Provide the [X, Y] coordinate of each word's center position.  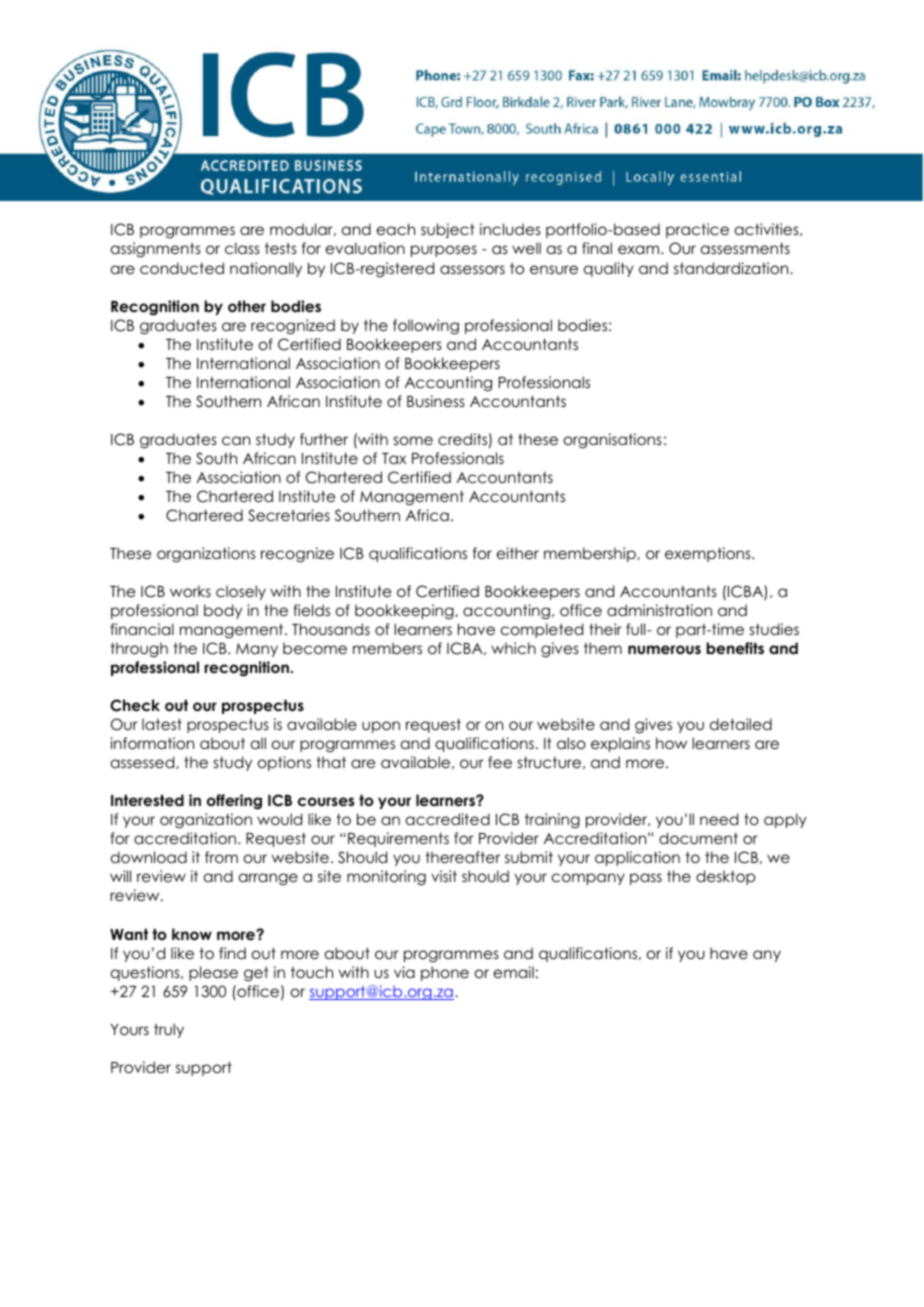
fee [500, 762]
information [152, 743]
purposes [444, 251]
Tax [394, 458]
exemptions [709, 554]
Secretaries [289, 515]
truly [169, 1030]
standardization [732, 268]
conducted [182, 268]
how [671, 743]
